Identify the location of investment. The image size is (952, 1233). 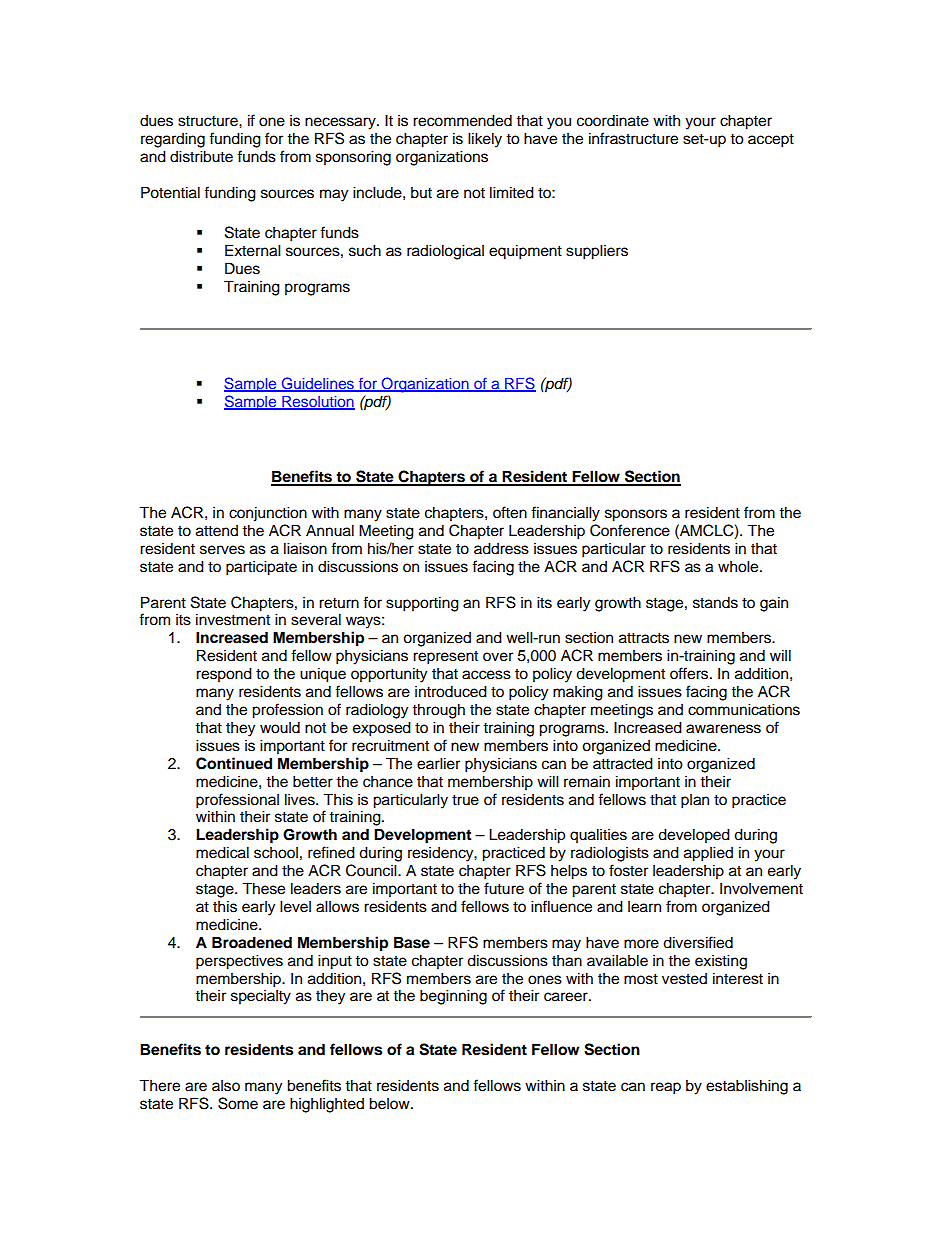
(233, 619).
